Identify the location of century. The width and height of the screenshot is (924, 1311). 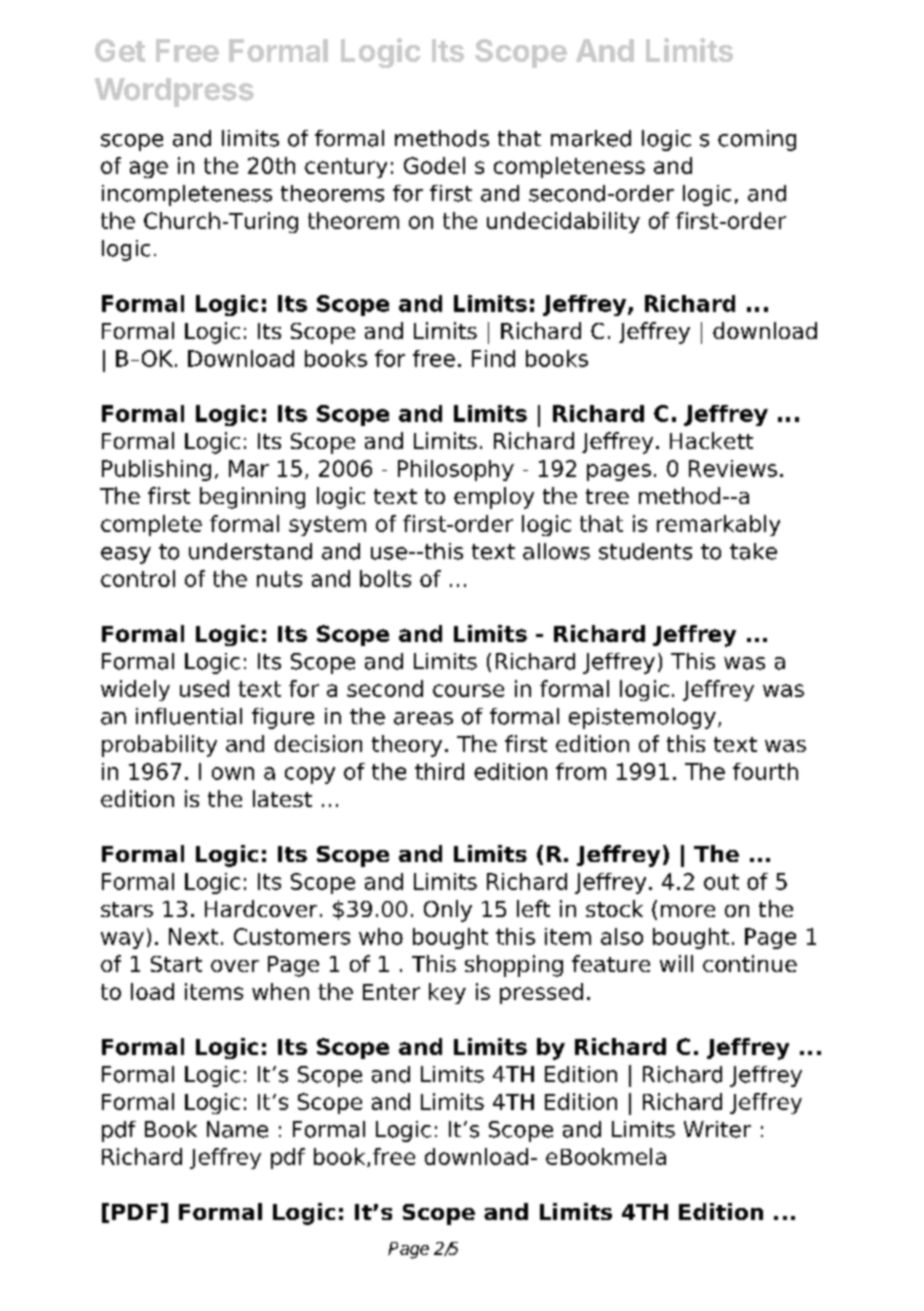
(346, 168).
